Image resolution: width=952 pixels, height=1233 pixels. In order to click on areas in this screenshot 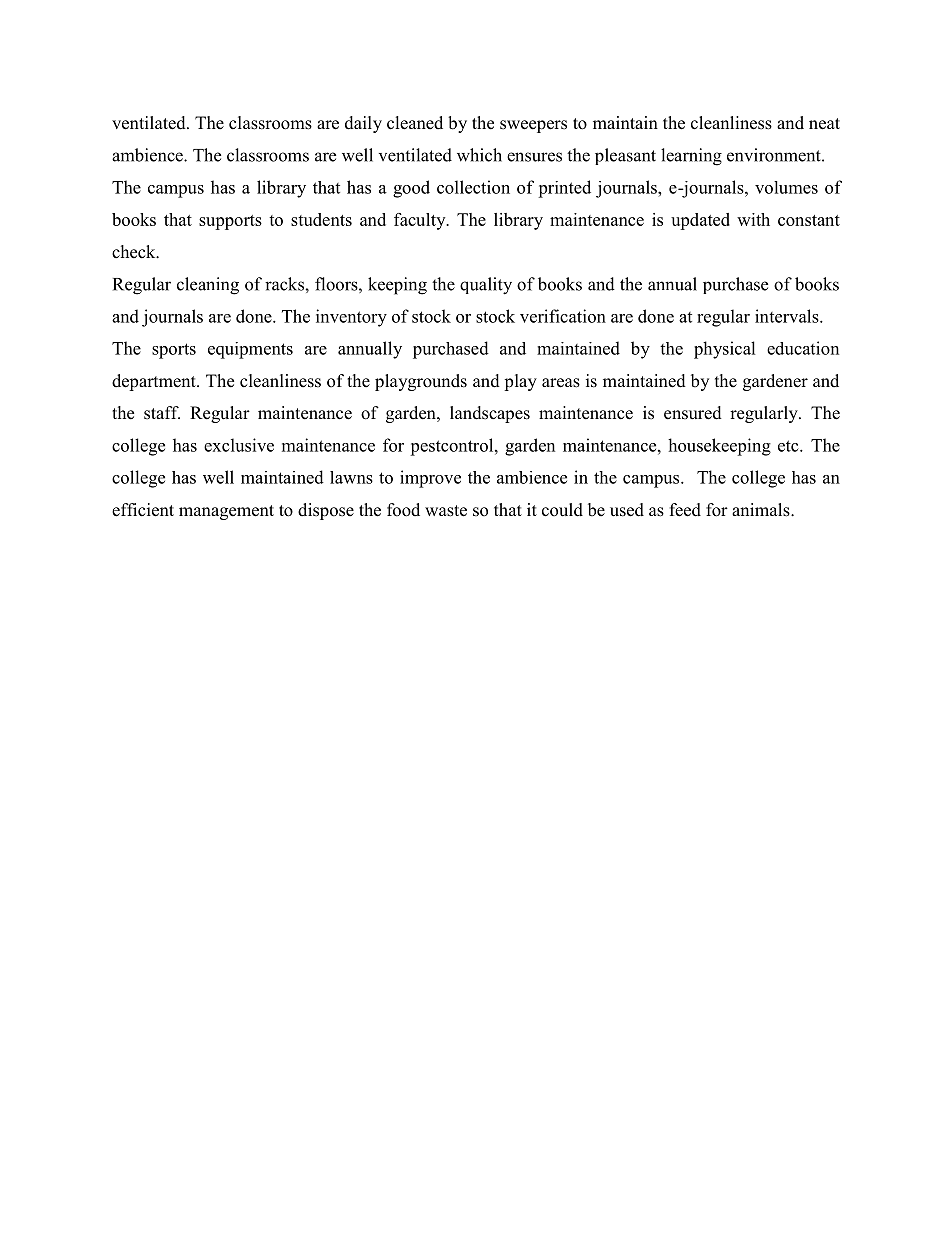, I will do `click(561, 383)`.
